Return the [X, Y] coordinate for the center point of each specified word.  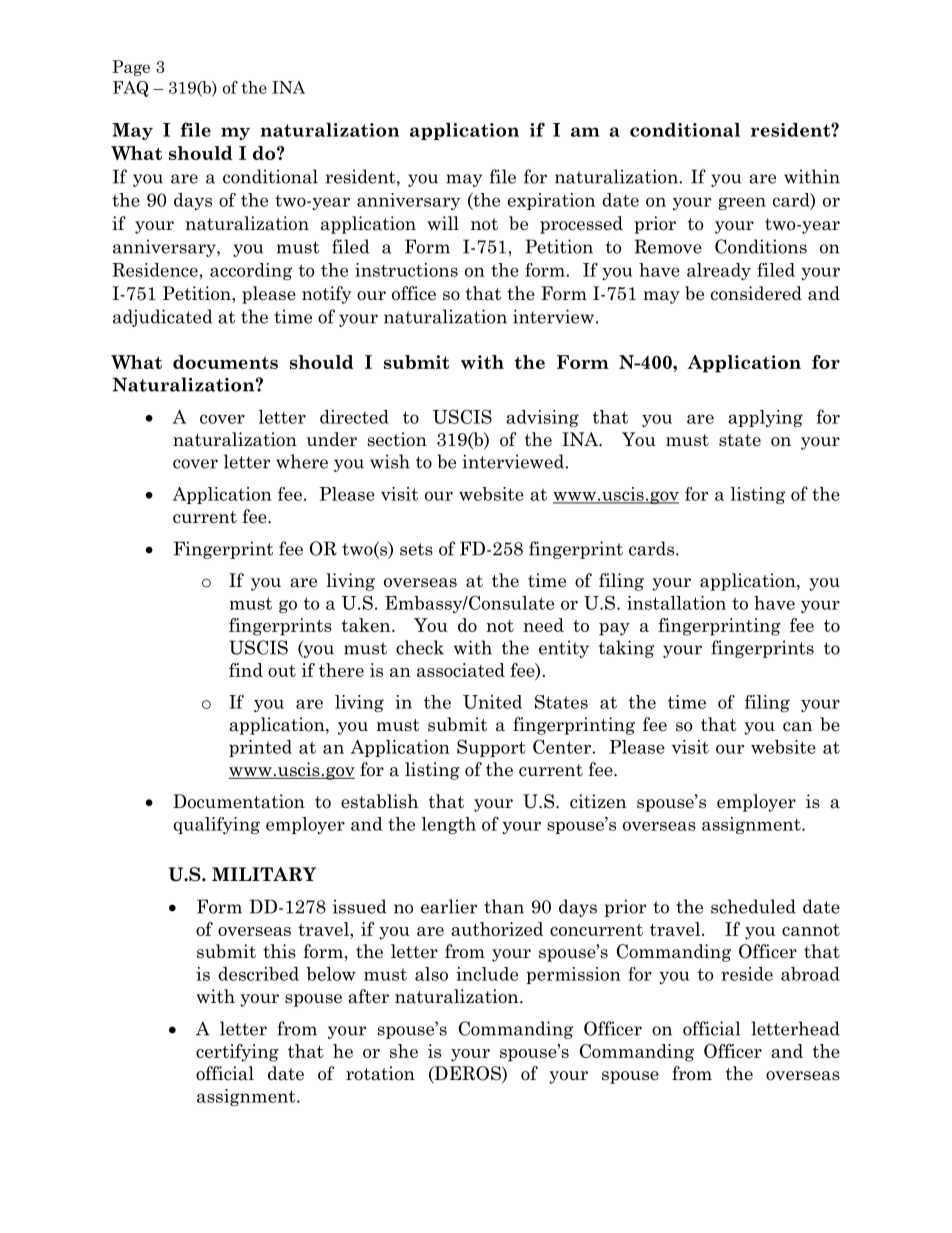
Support [491, 748]
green [742, 203]
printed [260, 748]
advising [542, 418]
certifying [237, 1053]
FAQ [131, 89]
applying [765, 418]
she [404, 1051]
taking [626, 649]
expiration [551, 201]
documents [225, 362]
